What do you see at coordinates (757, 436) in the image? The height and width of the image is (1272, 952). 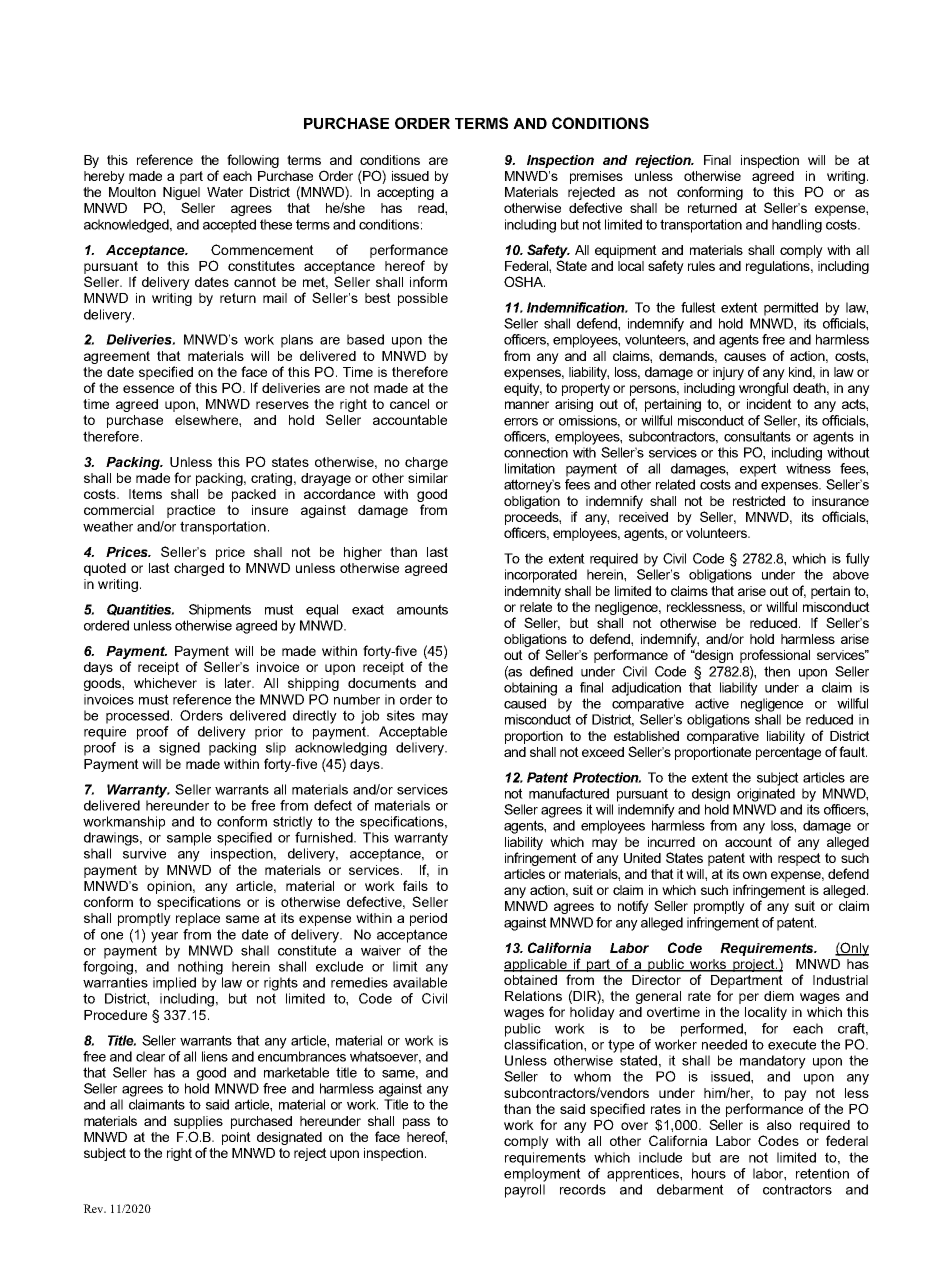 I see `consultants` at bounding box center [757, 436].
